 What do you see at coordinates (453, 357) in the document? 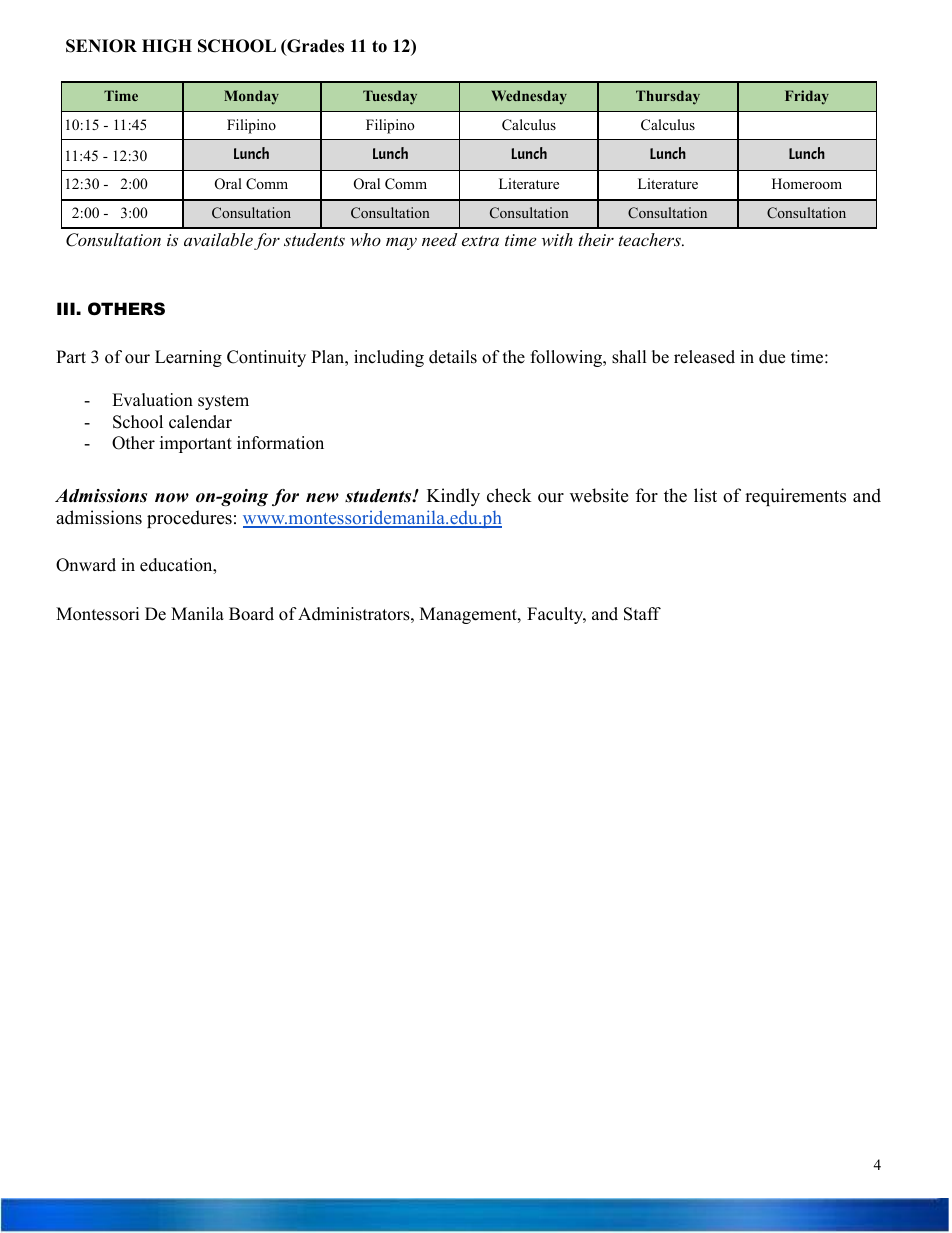
I see `details` at bounding box center [453, 357].
